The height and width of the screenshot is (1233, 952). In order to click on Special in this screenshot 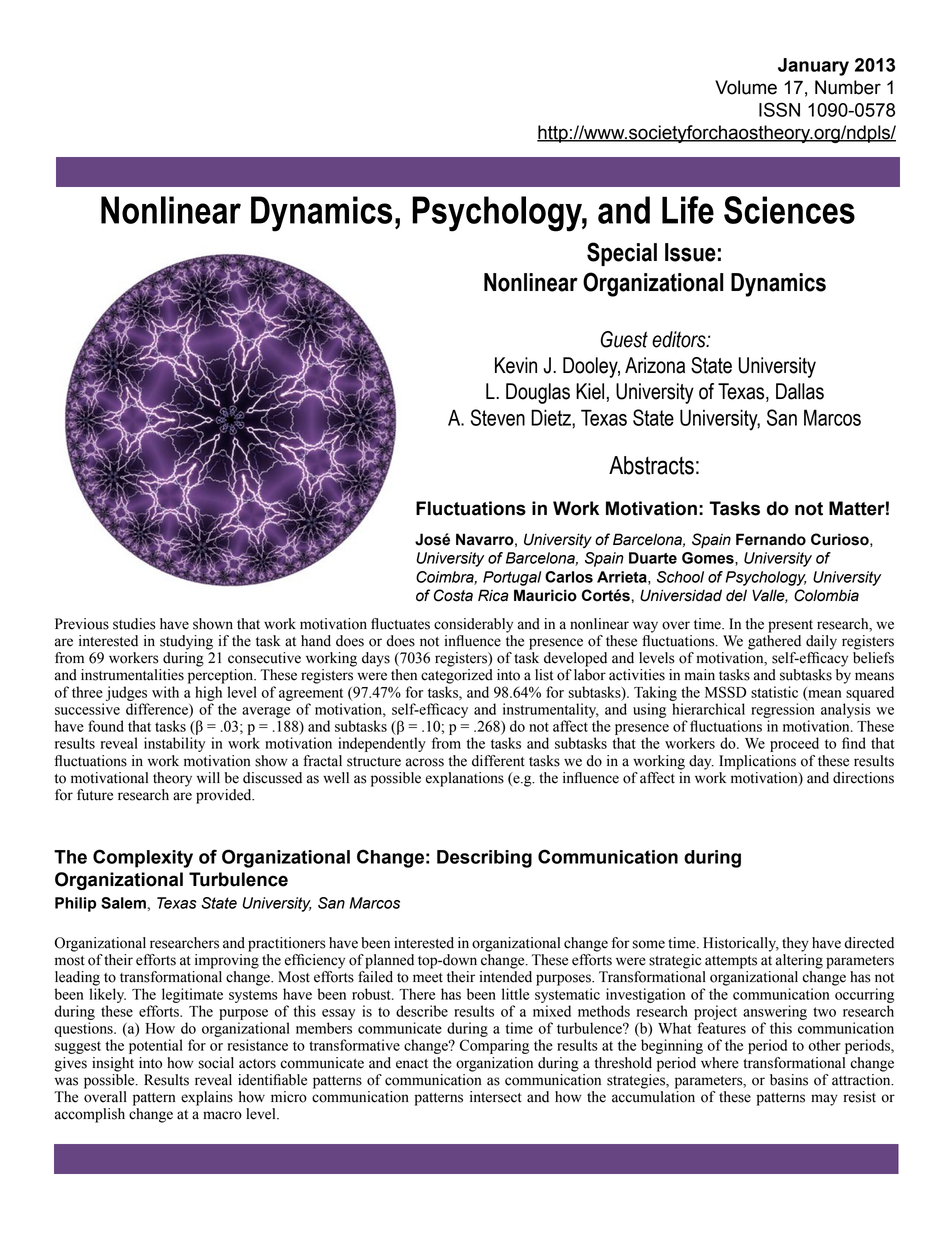, I will do `click(622, 254)`.
